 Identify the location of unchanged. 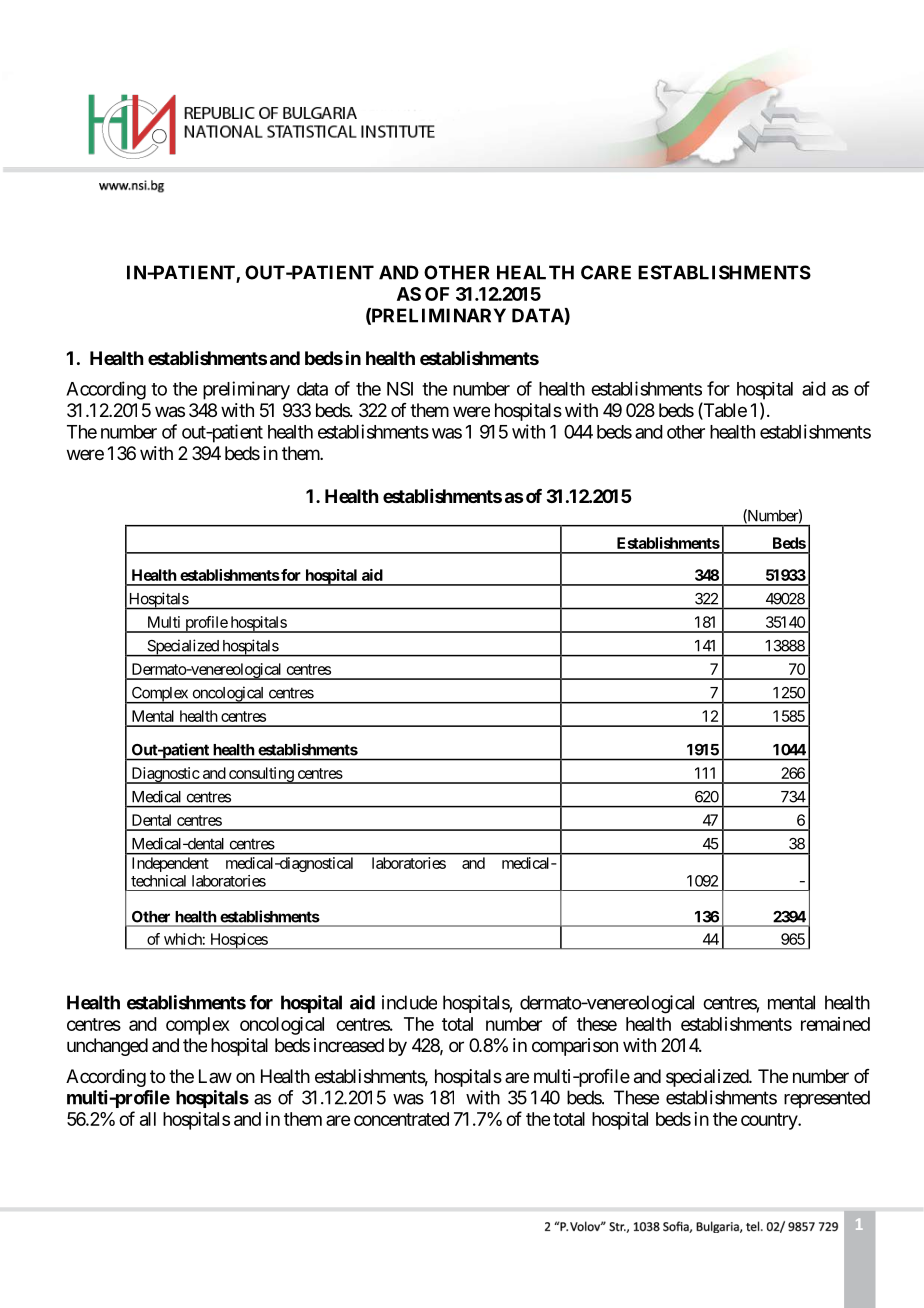
(107, 1047).
